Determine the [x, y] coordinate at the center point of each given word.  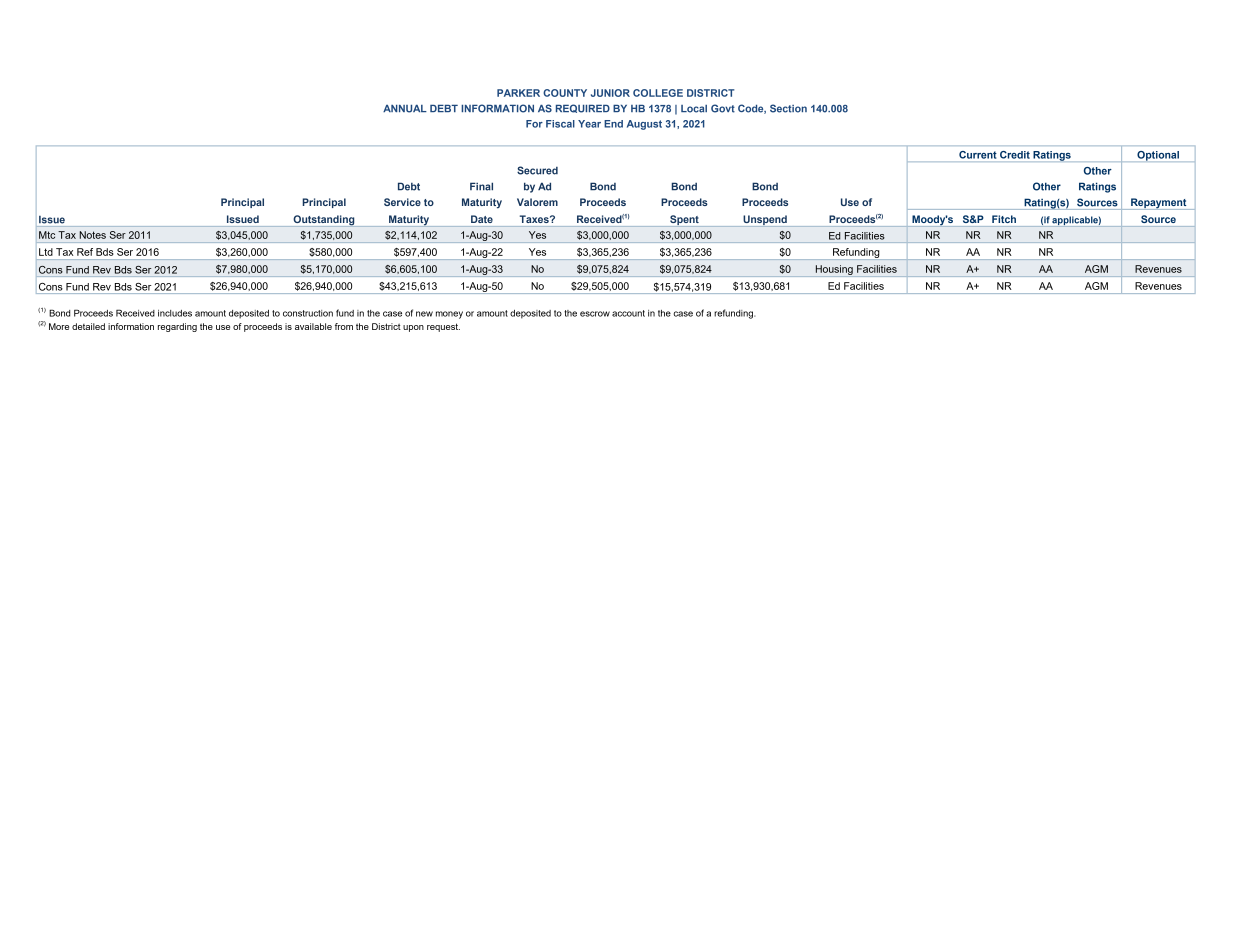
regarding [177, 327]
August [644, 125]
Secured [537, 170]
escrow [595, 314]
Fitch [1004, 219]
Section [788, 108]
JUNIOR [610, 93]
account [628, 313]
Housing [834, 271]
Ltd [46, 252]
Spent [684, 221]
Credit [1015, 155]
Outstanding [324, 221]
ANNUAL [405, 109]
